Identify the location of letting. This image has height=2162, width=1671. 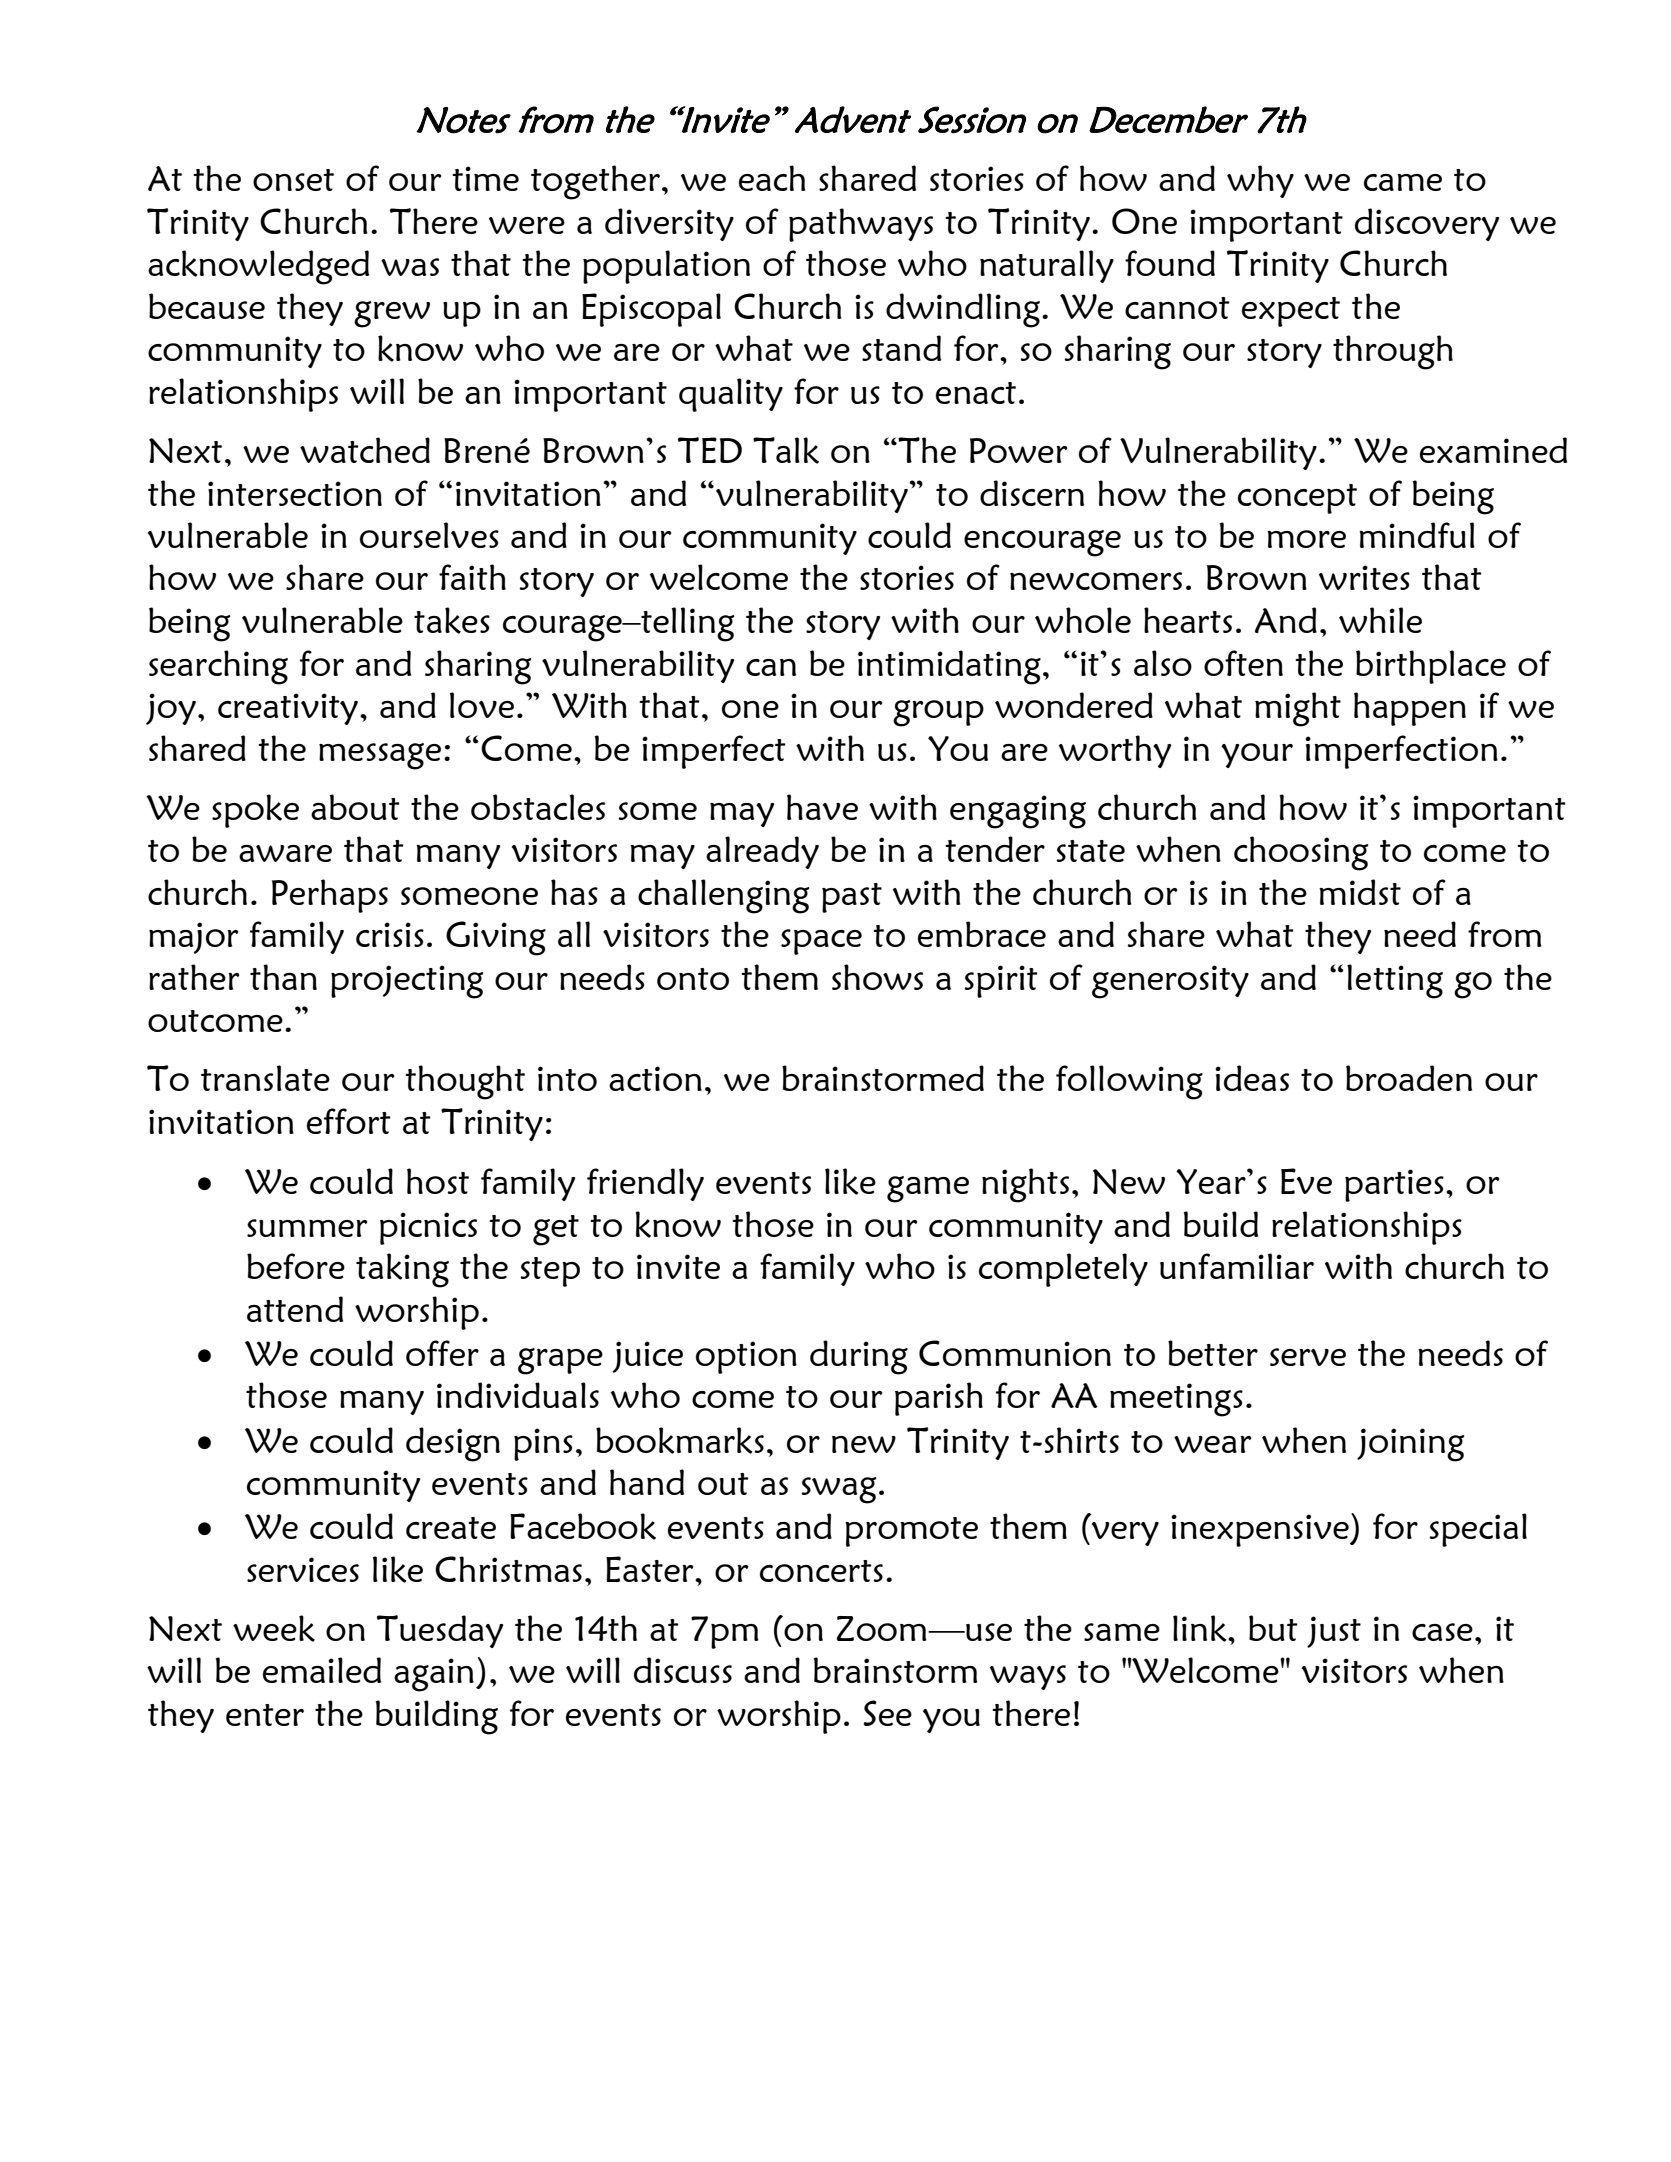
(1395, 981).
